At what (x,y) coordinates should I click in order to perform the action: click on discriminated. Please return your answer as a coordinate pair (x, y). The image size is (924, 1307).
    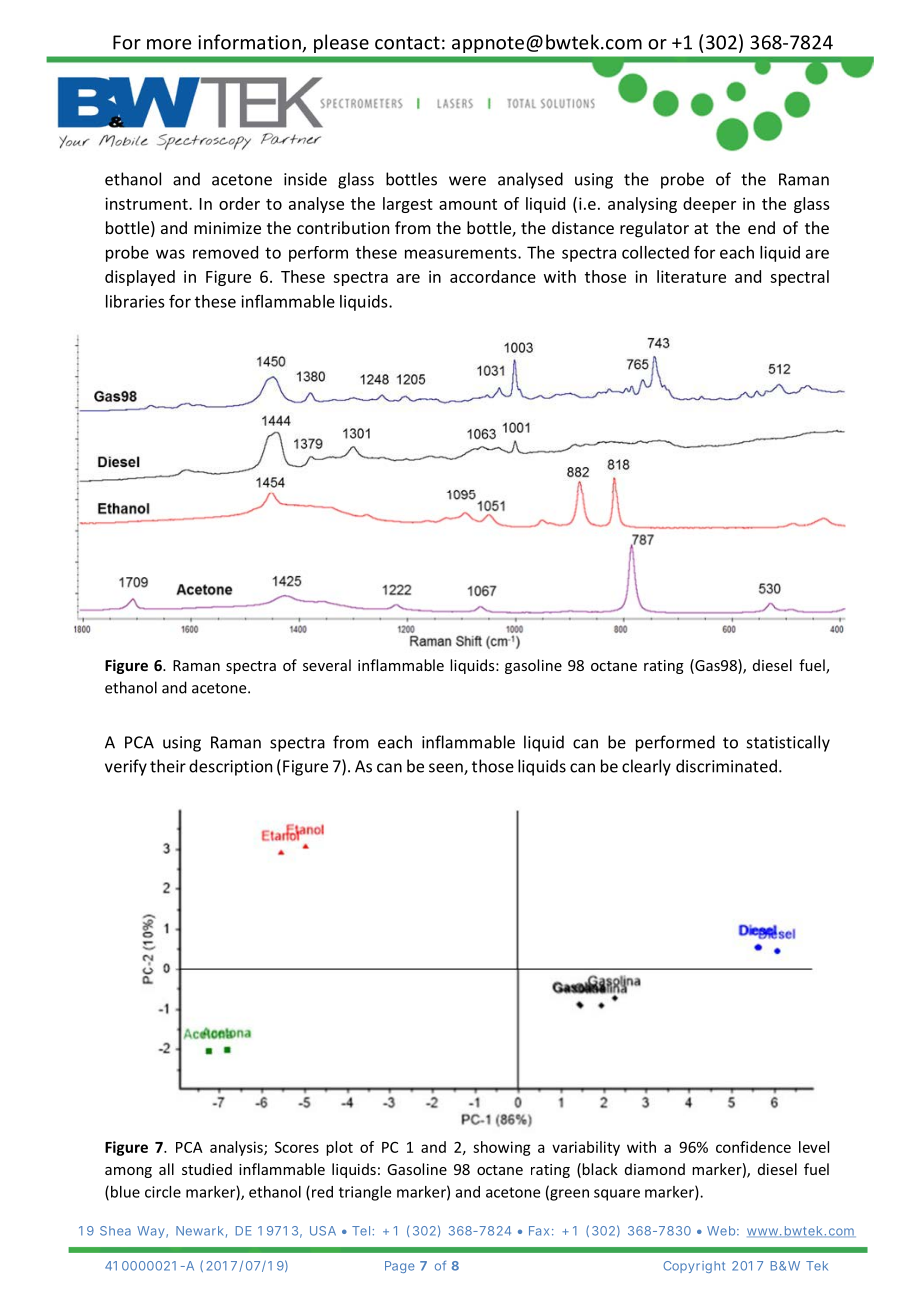
    Looking at the image, I should click on (726, 766).
